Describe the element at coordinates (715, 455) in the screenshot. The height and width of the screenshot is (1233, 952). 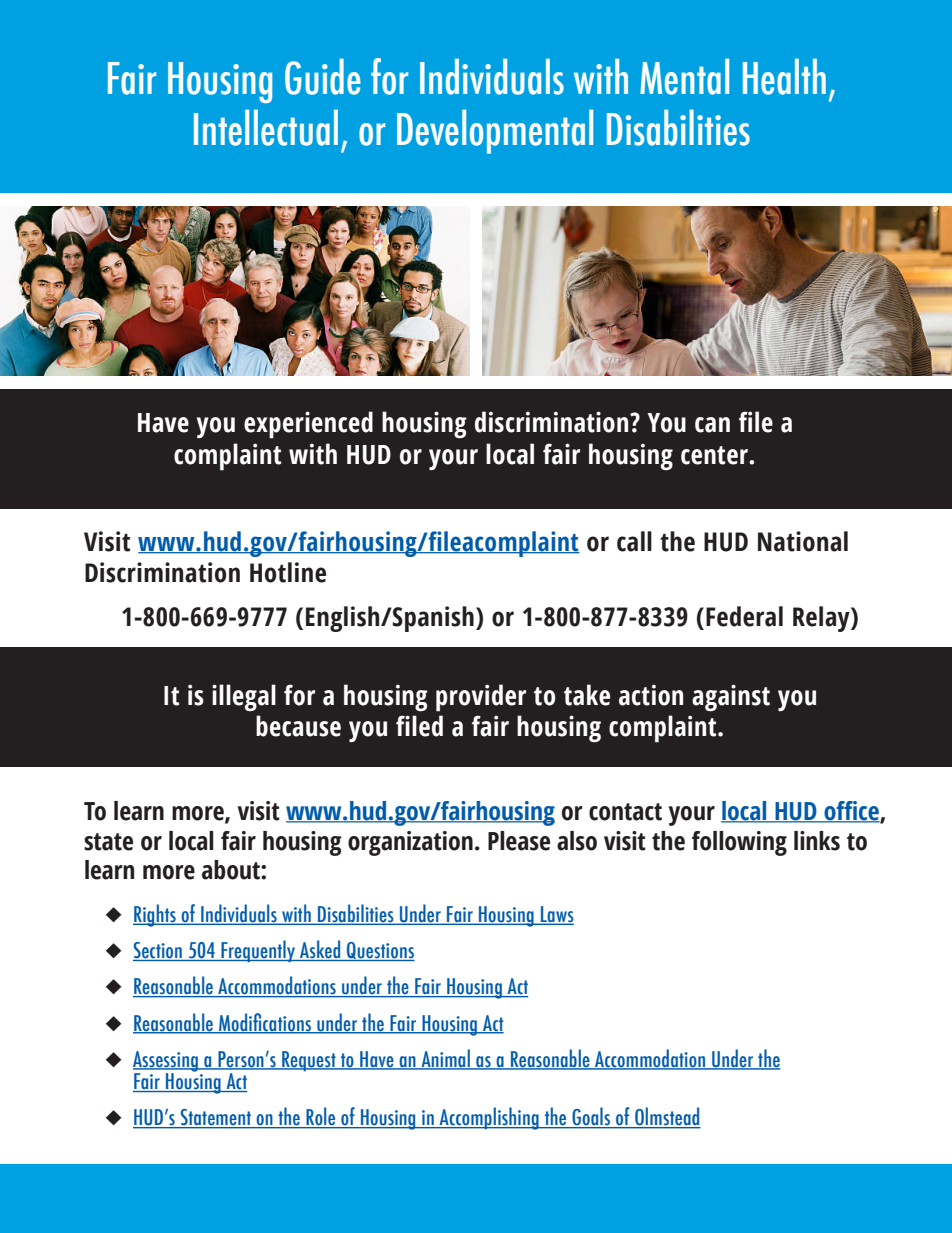
I see `center` at that location.
